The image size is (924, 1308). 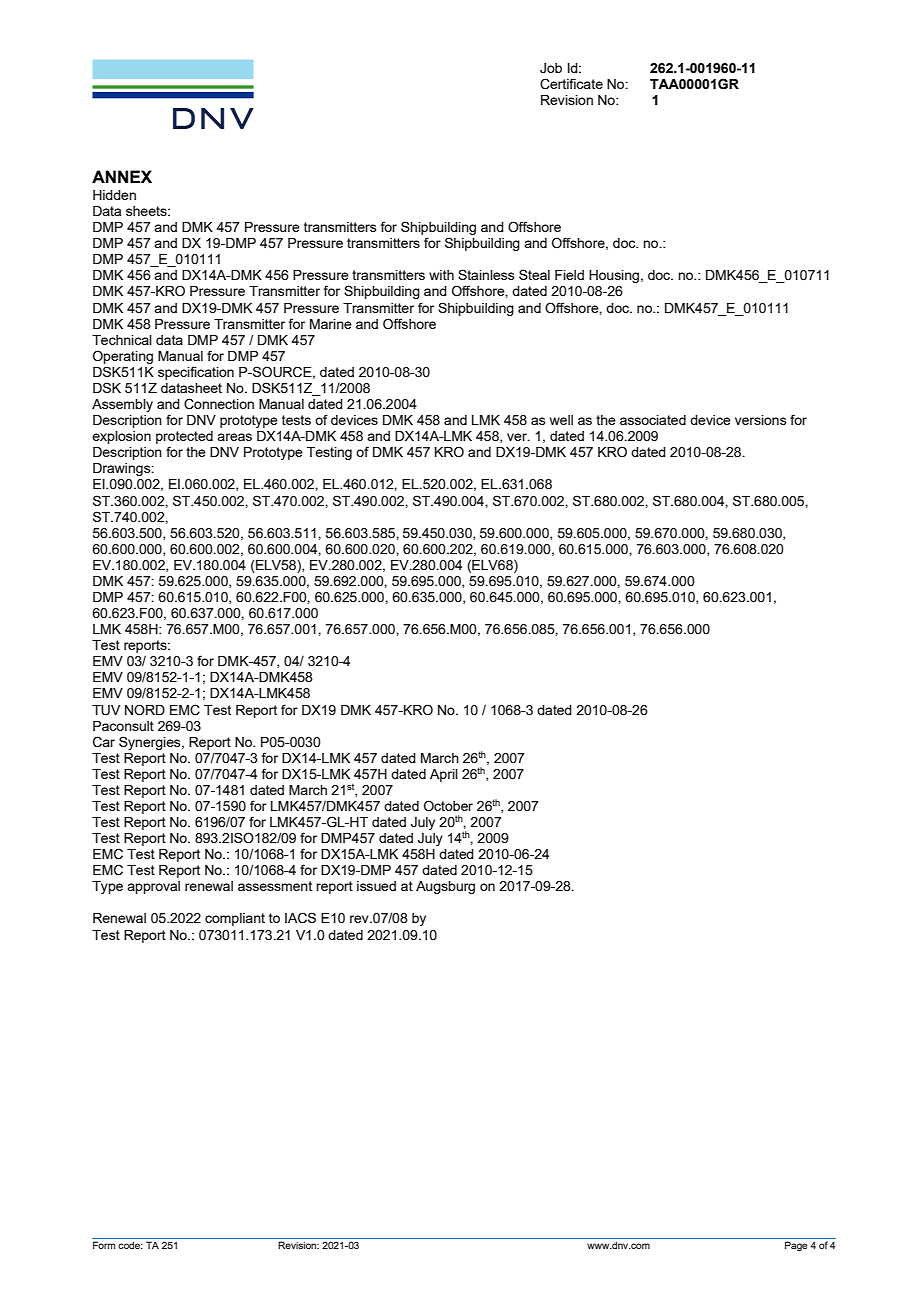 I want to click on versions, so click(x=760, y=420).
